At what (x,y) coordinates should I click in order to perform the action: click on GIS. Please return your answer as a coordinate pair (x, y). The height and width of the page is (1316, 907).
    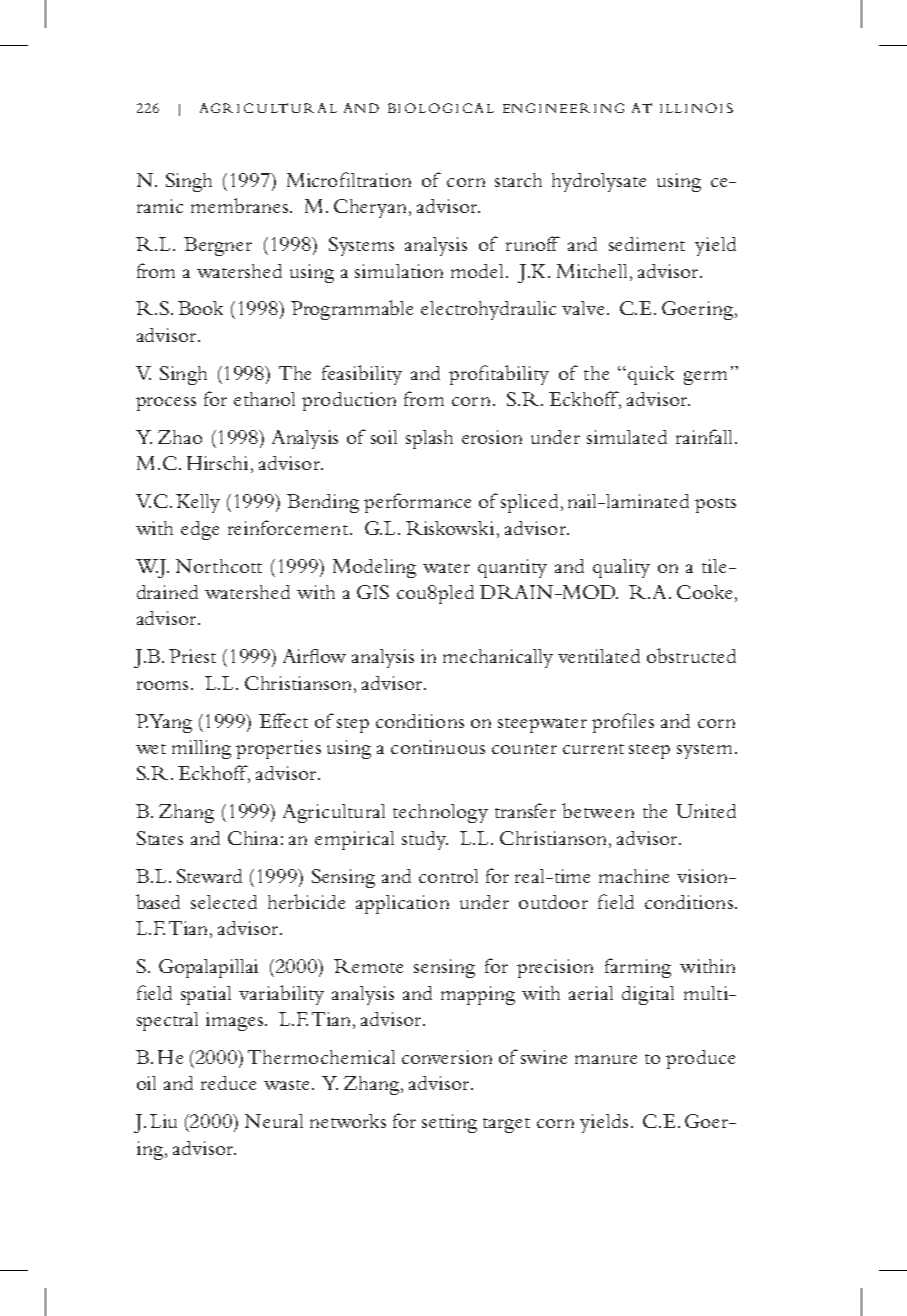
    Looking at the image, I should click on (373, 592).
